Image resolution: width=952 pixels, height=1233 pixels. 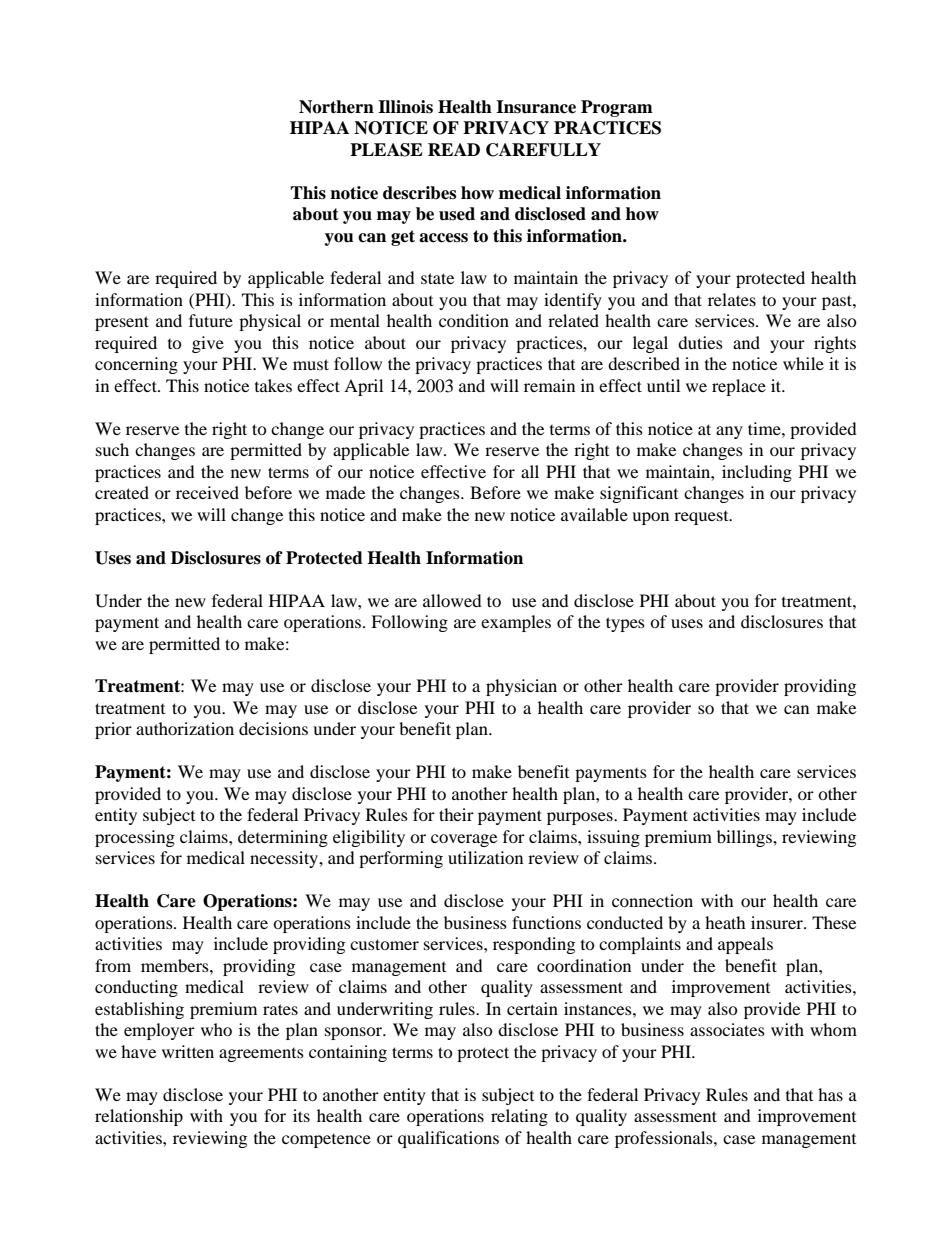 What do you see at coordinates (625, 624) in the screenshot?
I see `types` at bounding box center [625, 624].
